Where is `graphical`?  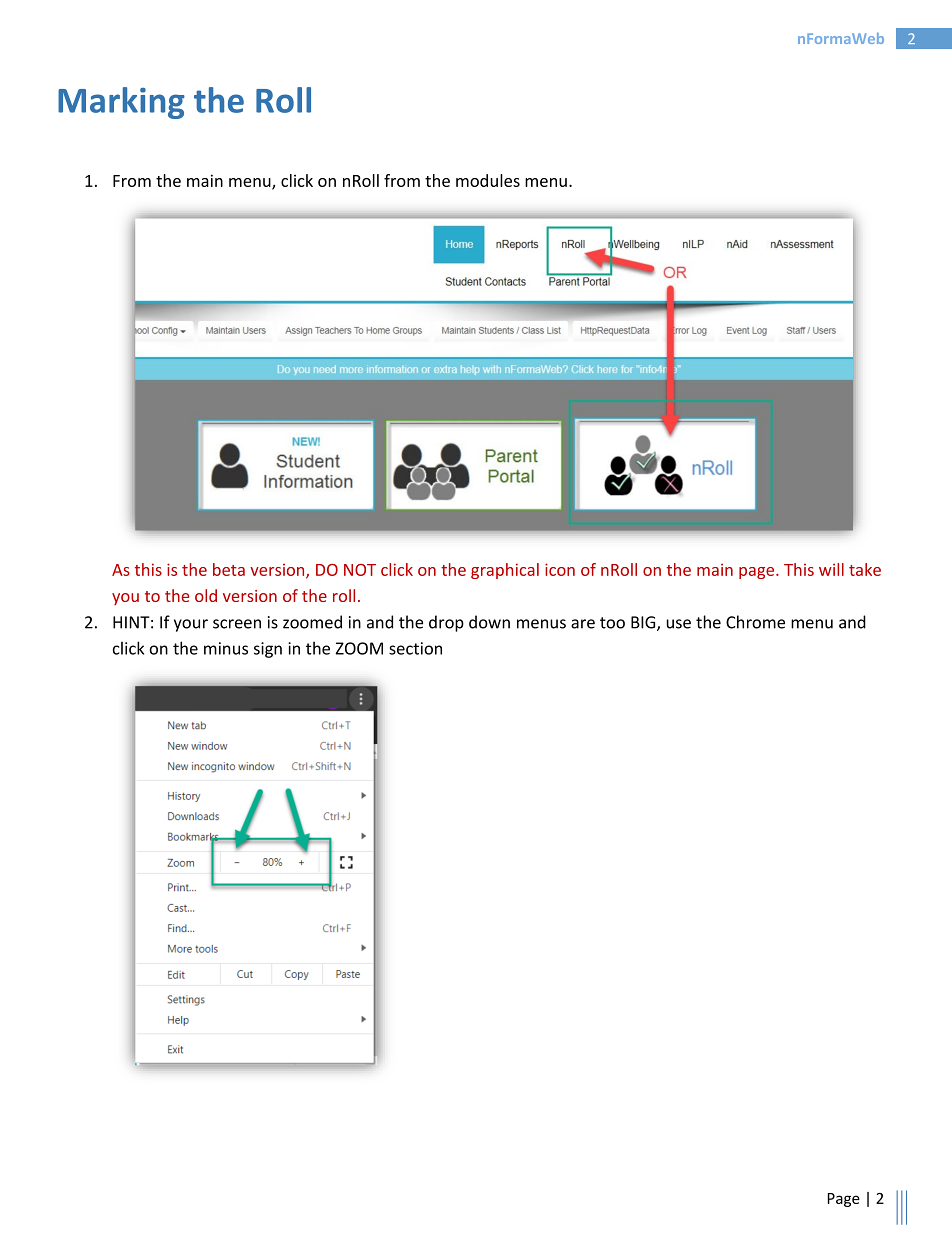 graphical is located at coordinates (505, 571).
